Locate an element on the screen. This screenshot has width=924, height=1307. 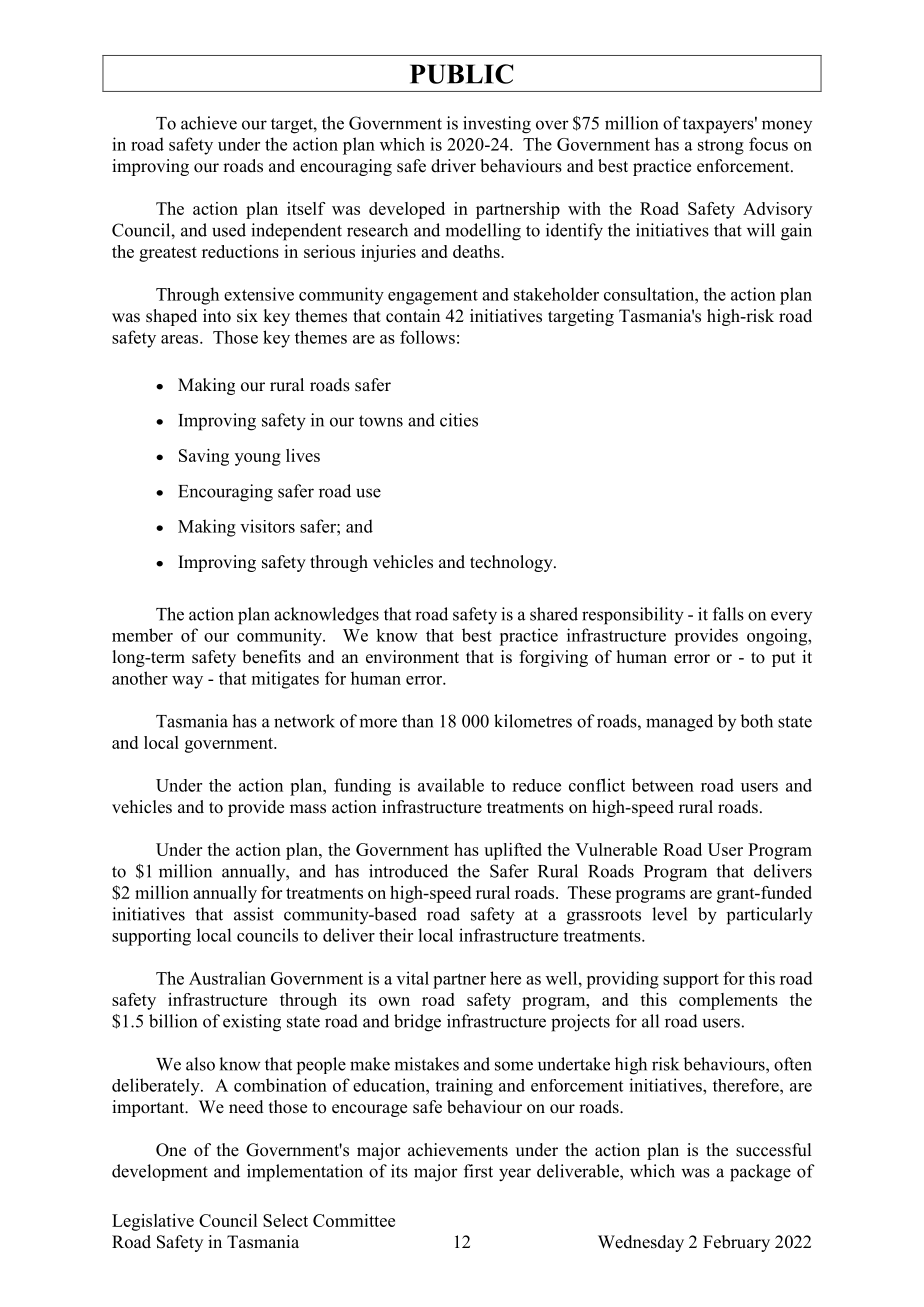
falls is located at coordinates (728, 614).
